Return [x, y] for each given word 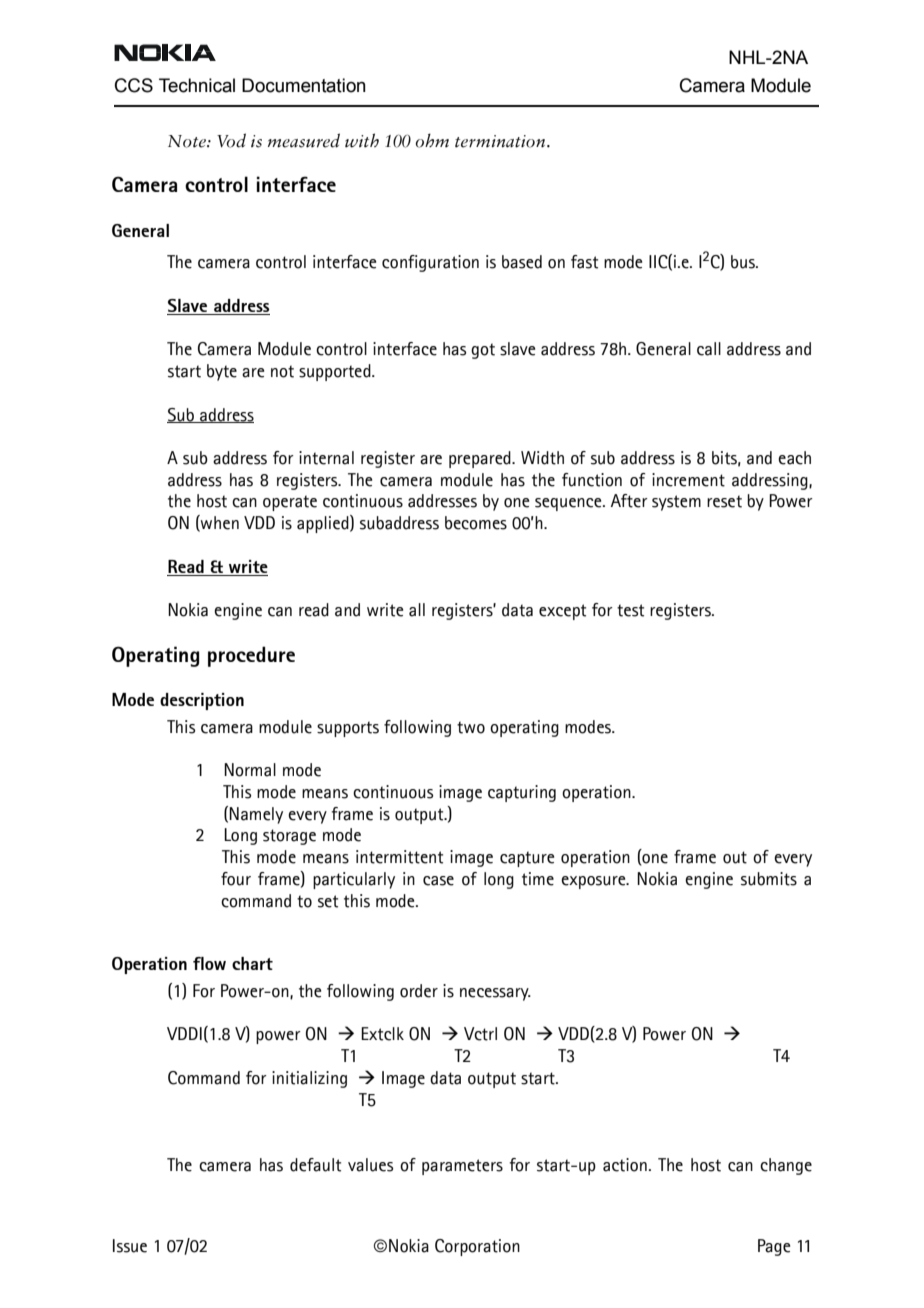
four [236, 879]
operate [290, 503]
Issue [130, 1246]
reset [724, 501]
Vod [231, 140]
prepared [481, 459]
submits [769, 879]
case [438, 881]
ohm [432, 140]
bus [744, 262]
